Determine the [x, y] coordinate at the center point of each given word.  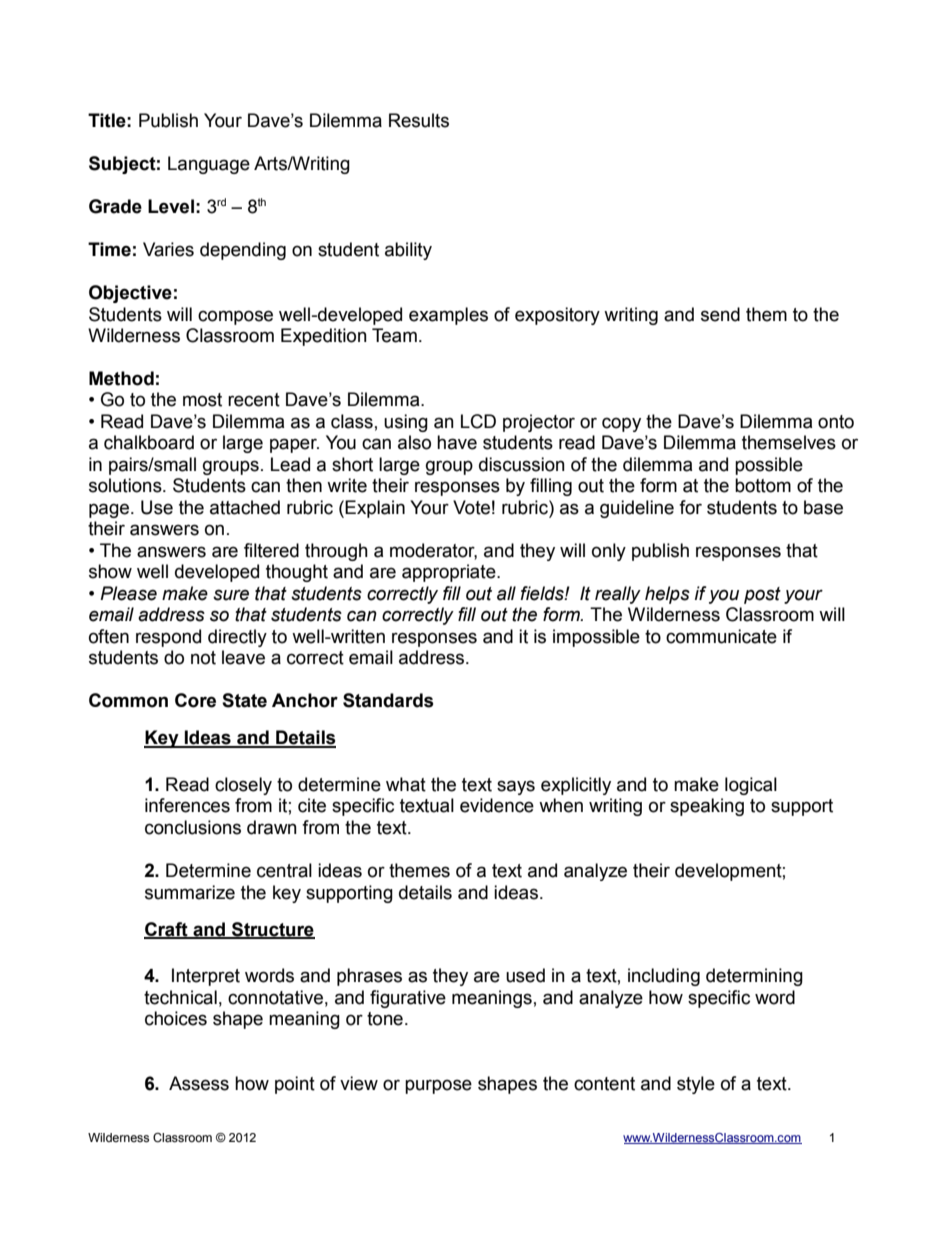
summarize [190, 892]
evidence [497, 805]
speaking [707, 807]
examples [448, 316]
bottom [763, 485]
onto [836, 422]
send [720, 314]
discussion [522, 464]
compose [235, 317]
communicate [721, 636]
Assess [199, 1083]
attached [245, 507]
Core [195, 700]
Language [209, 165]
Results [419, 120]
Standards [388, 700]
